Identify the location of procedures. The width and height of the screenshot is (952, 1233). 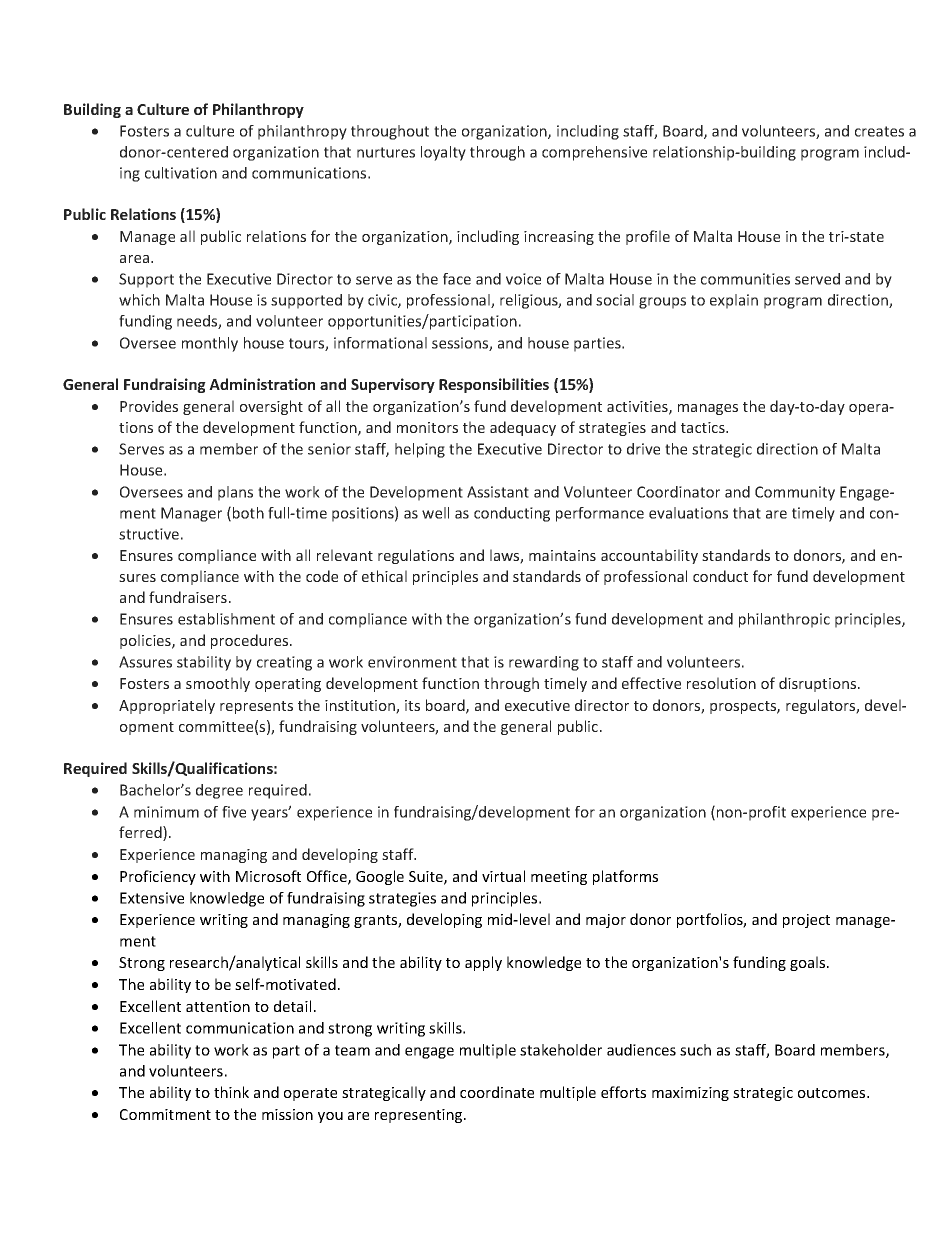
(251, 641).
